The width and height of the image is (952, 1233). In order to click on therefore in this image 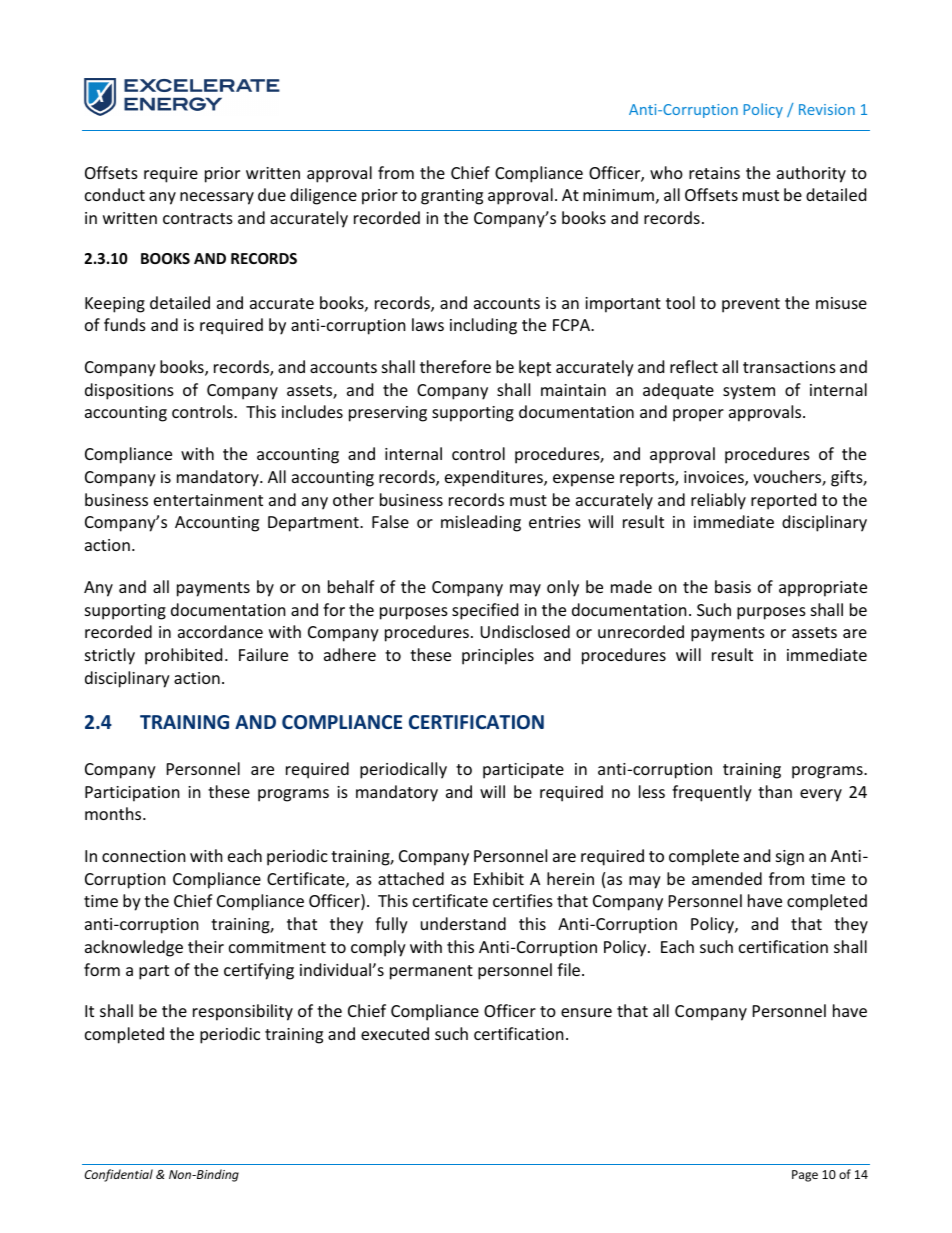, I will do `click(455, 366)`.
